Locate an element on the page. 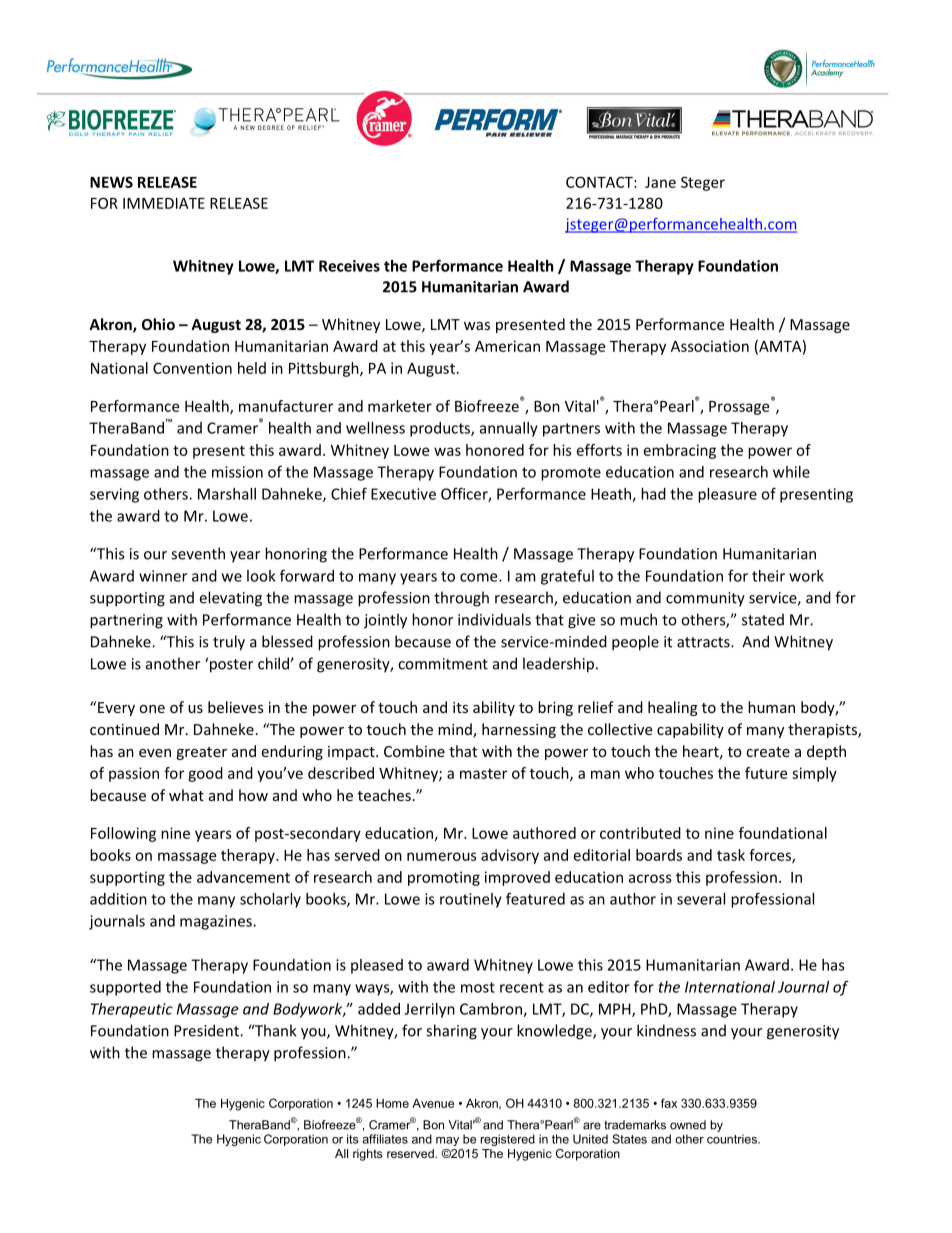 The height and width of the document is (1233, 952). IMMEDIATE is located at coordinates (164, 203).
